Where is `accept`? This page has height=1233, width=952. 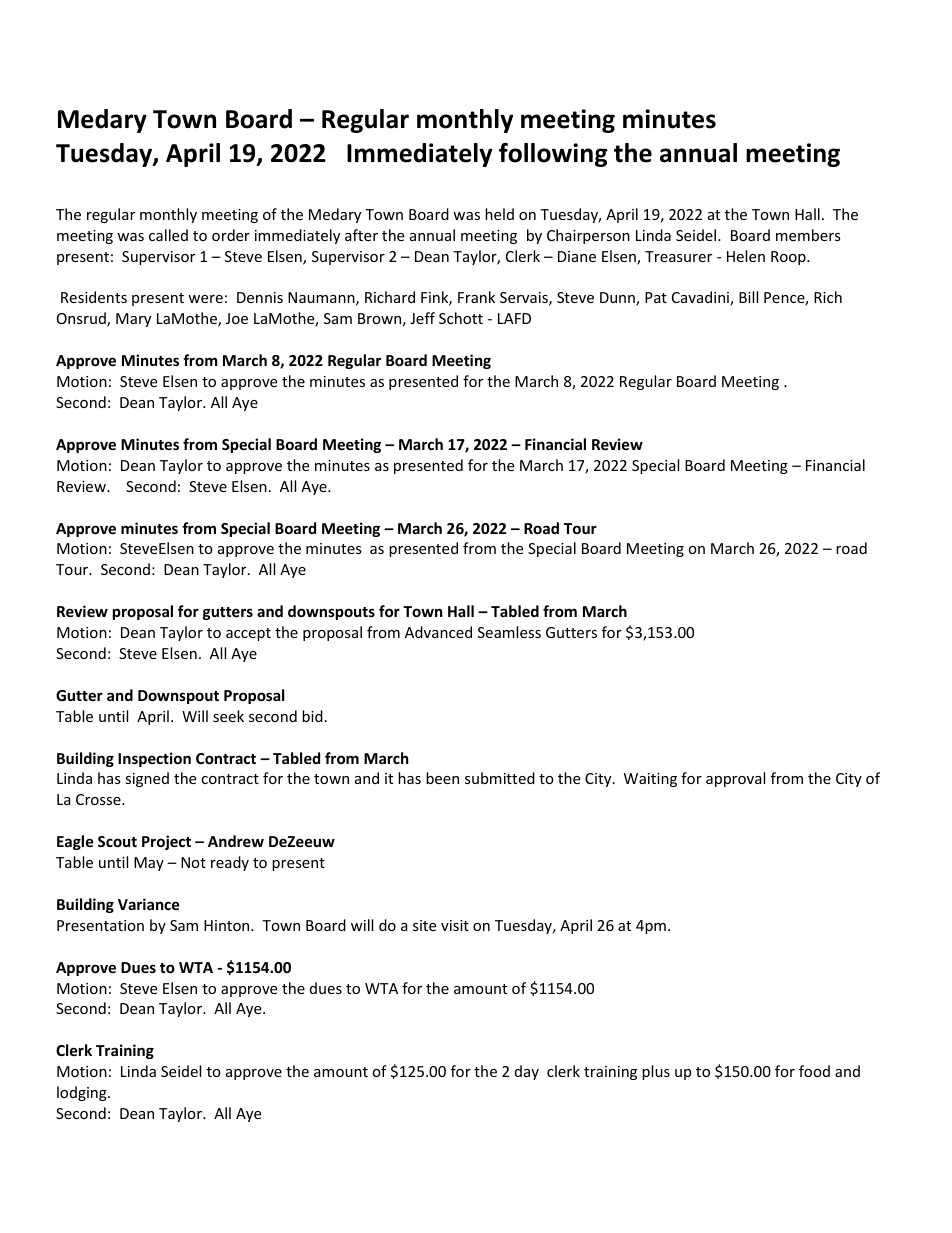 accept is located at coordinates (248, 634).
